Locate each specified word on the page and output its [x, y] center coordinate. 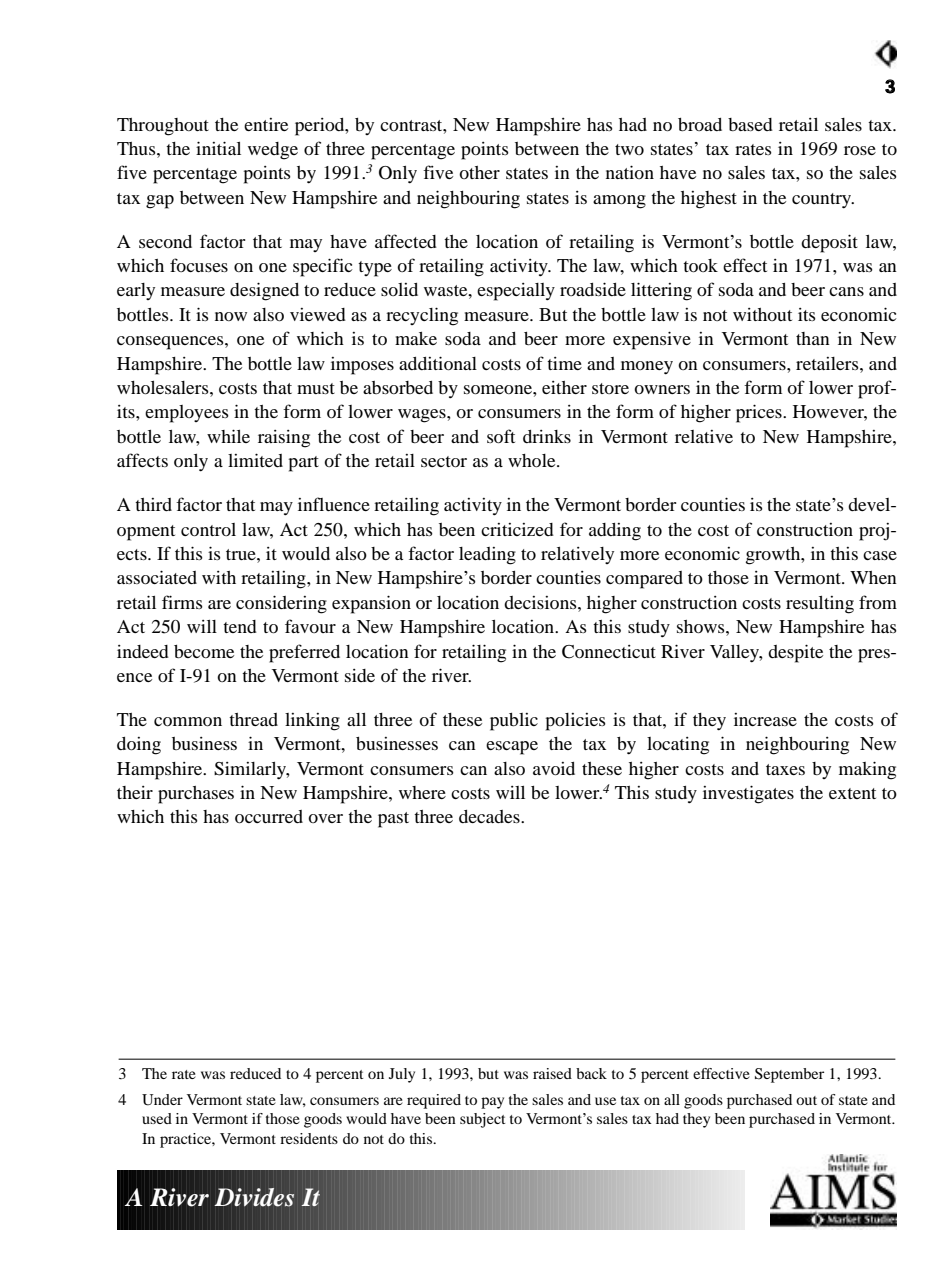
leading [487, 556]
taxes [785, 769]
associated [157, 577]
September [789, 1075]
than [813, 338]
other [479, 172]
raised [552, 1073]
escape [512, 748]
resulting [820, 605]
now [231, 316]
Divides [254, 1197]
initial [218, 148]
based [750, 124]
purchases [196, 795]
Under [162, 1100]
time [564, 363]
